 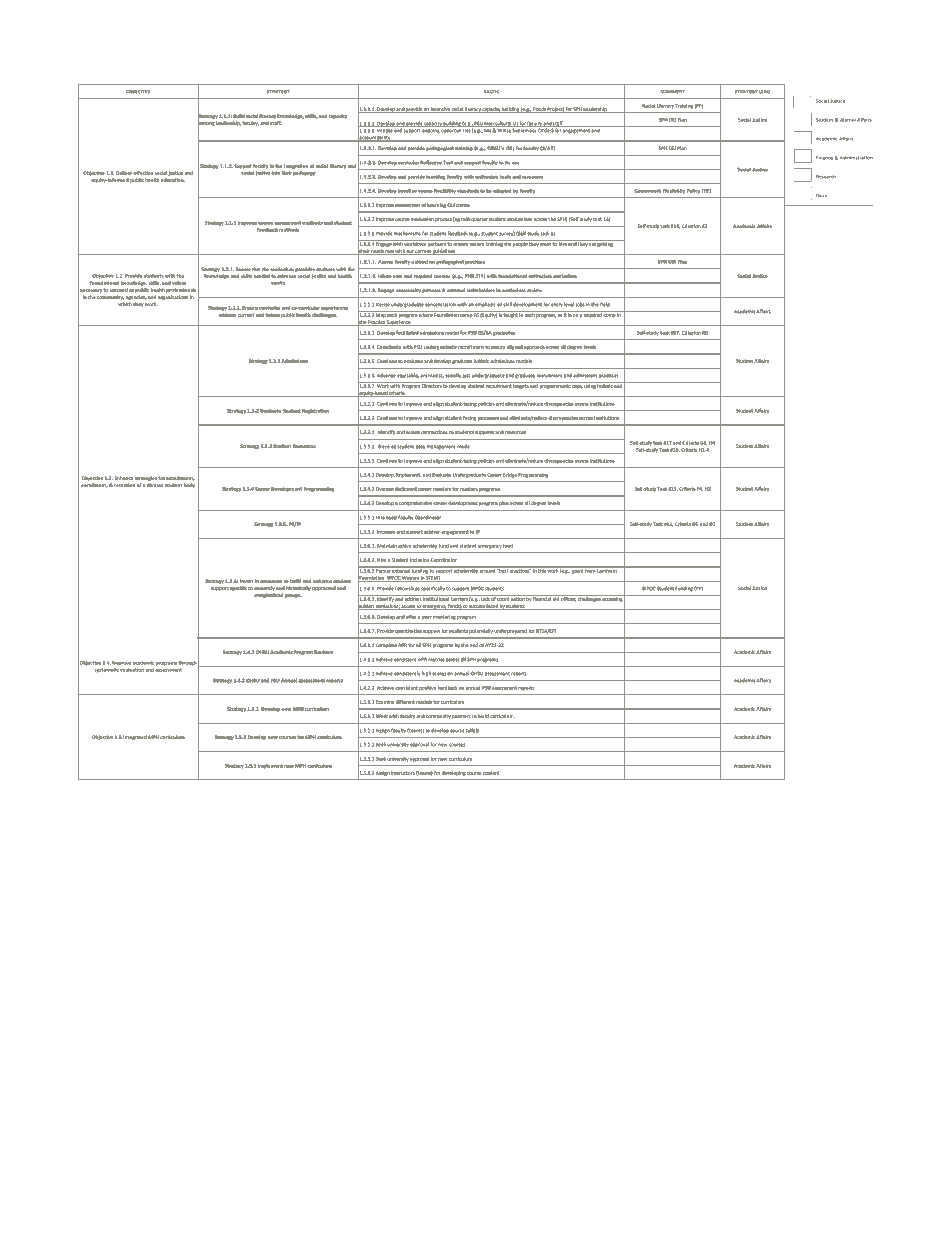 What do you see at coordinates (440, 110) in the screenshot?
I see `intensive` at bounding box center [440, 110].
